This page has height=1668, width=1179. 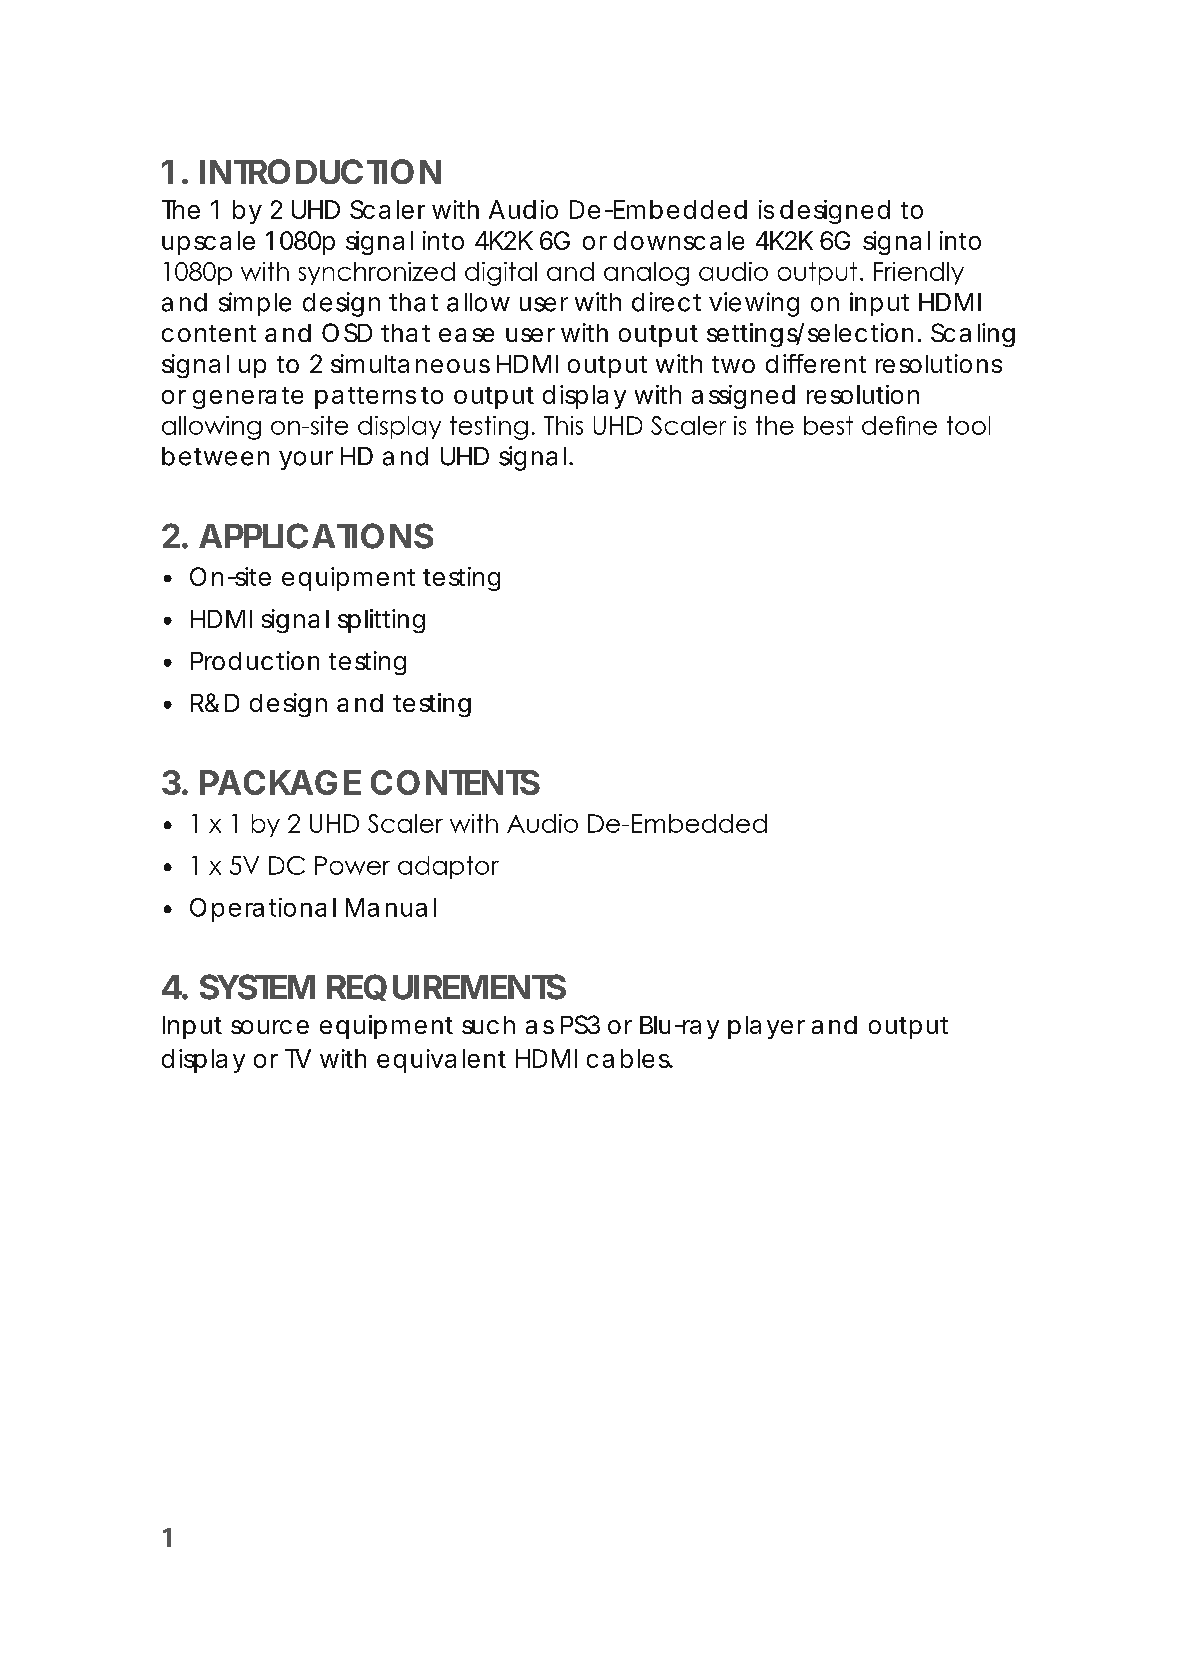 What do you see at coordinates (816, 363) in the page?
I see `different` at bounding box center [816, 363].
